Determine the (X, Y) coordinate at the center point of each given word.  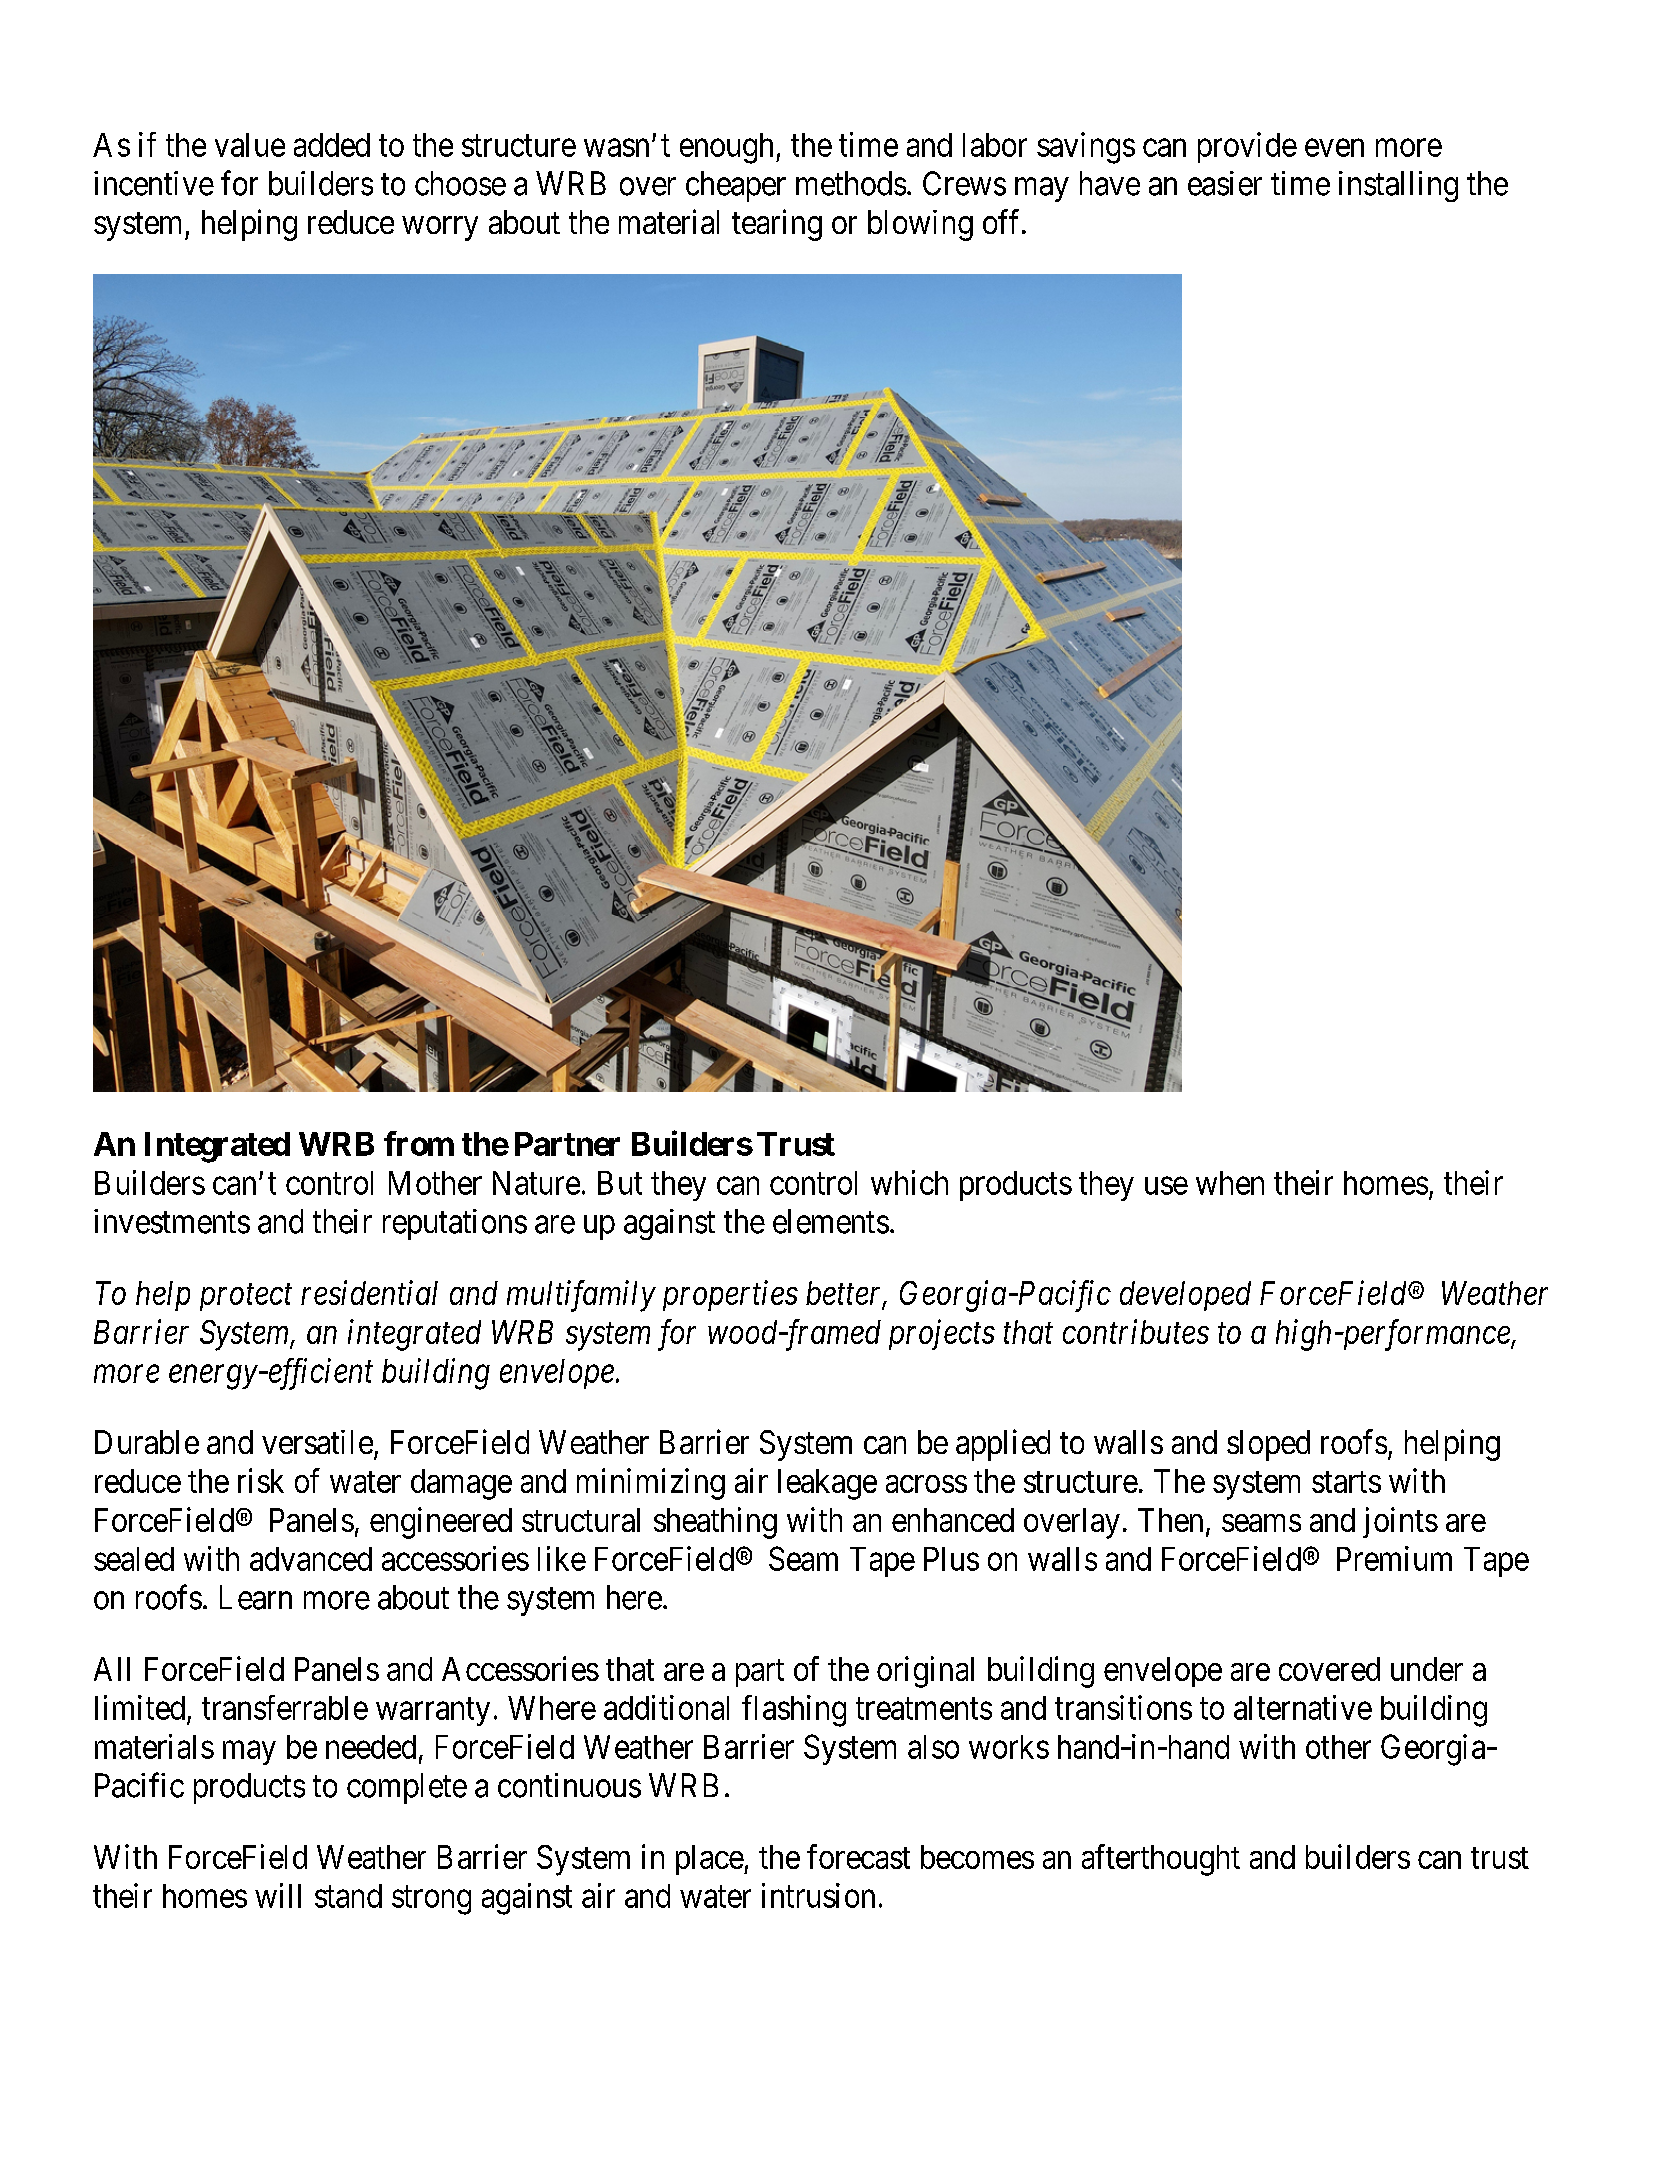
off (1003, 221)
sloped (1268, 1445)
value (250, 145)
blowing (920, 225)
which (909, 1182)
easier (1225, 183)
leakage (827, 1484)
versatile (317, 1442)
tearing (777, 225)
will (278, 1895)
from (419, 1143)
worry (440, 229)
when (1230, 1183)
